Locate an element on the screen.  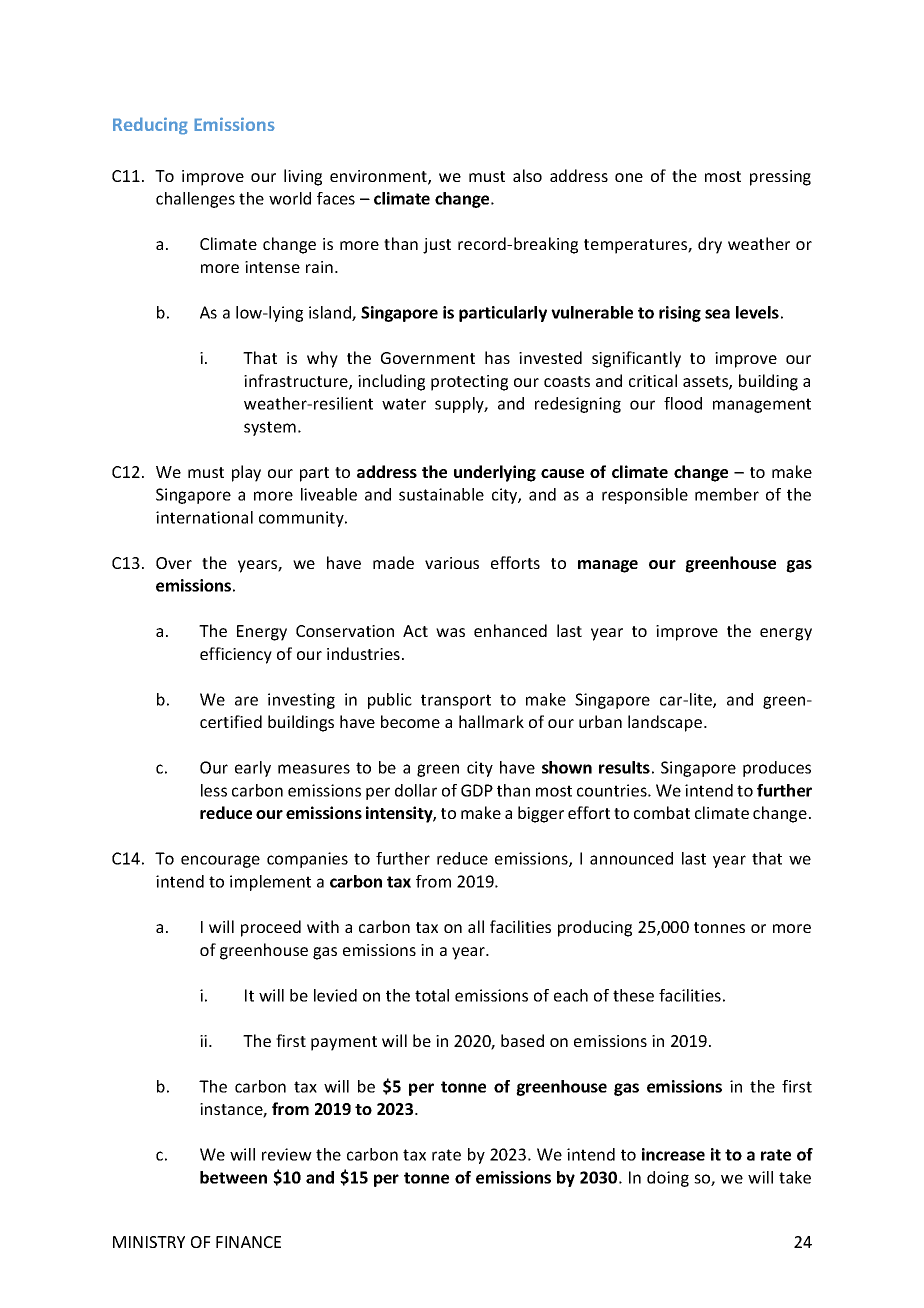
proceed is located at coordinates (271, 928).
